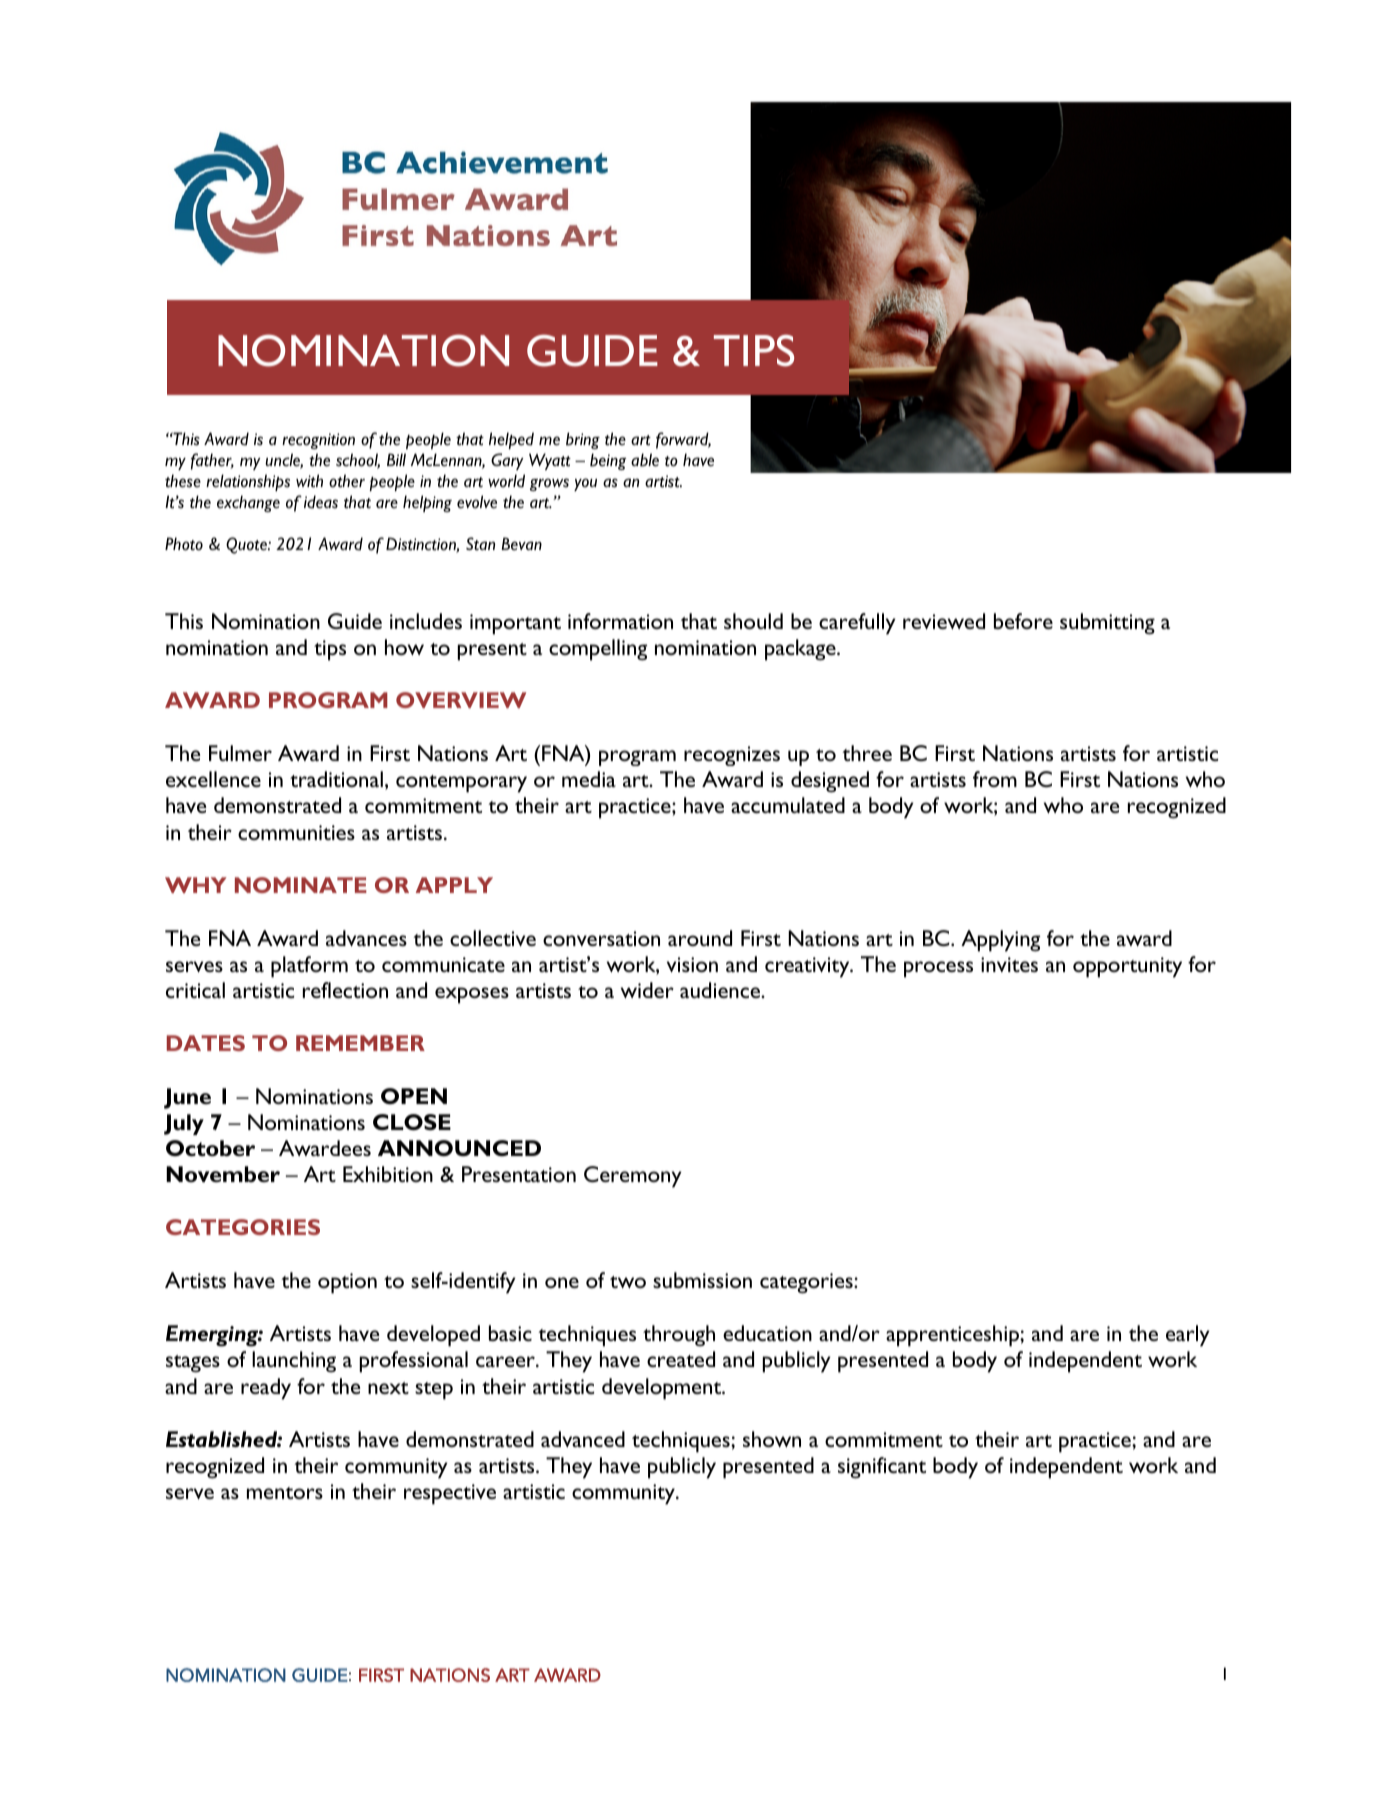  What do you see at coordinates (1023, 621) in the screenshot?
I see `before` at bounding box center [1023, 621].
